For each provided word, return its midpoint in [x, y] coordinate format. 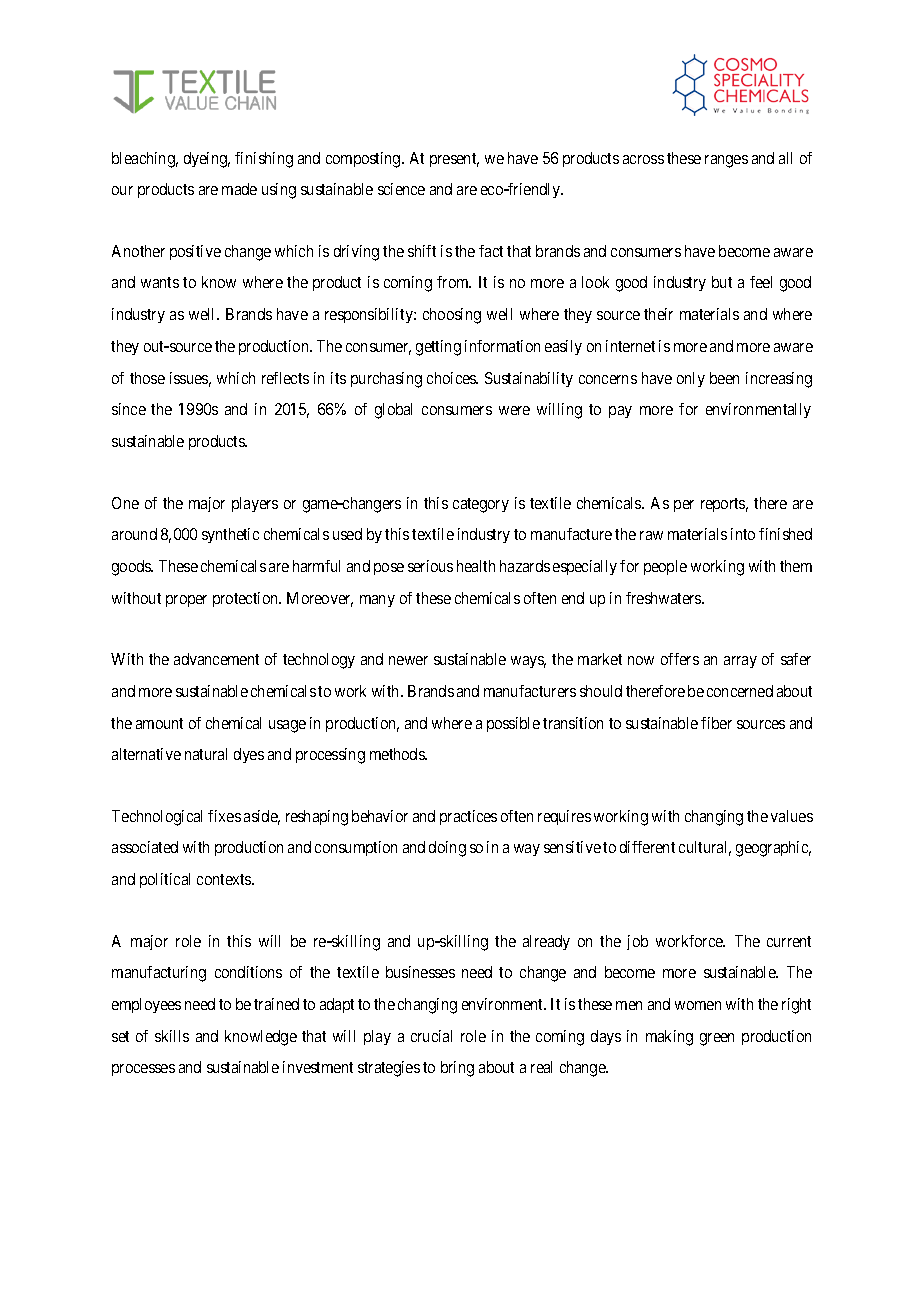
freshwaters [664, 598]
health [476, 566]
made [239, 189]
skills [172, 1036]
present [454, 160]
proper [186, 601]
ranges [726, 161]
